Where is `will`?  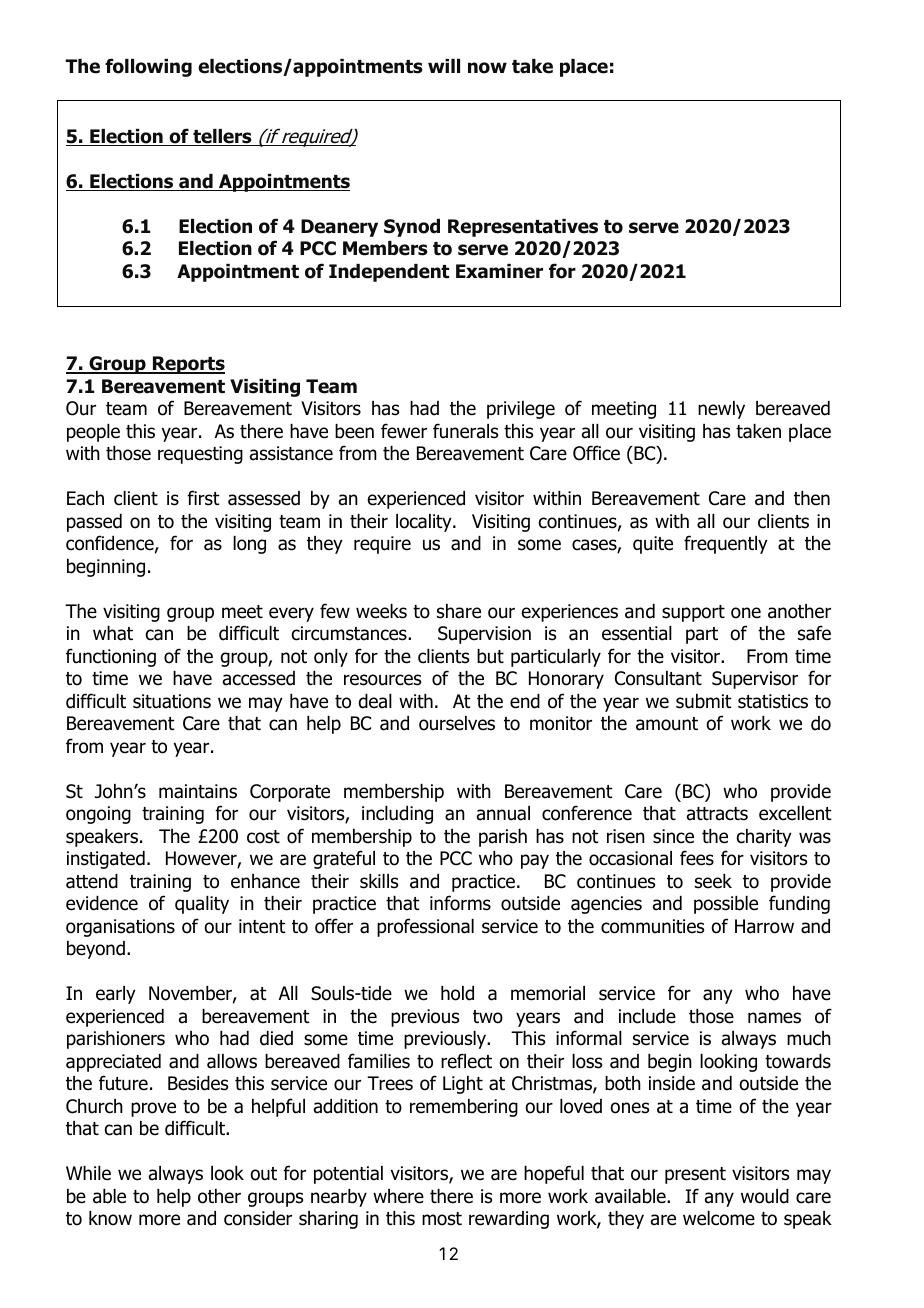 will is located at coordinates (444, 66).
